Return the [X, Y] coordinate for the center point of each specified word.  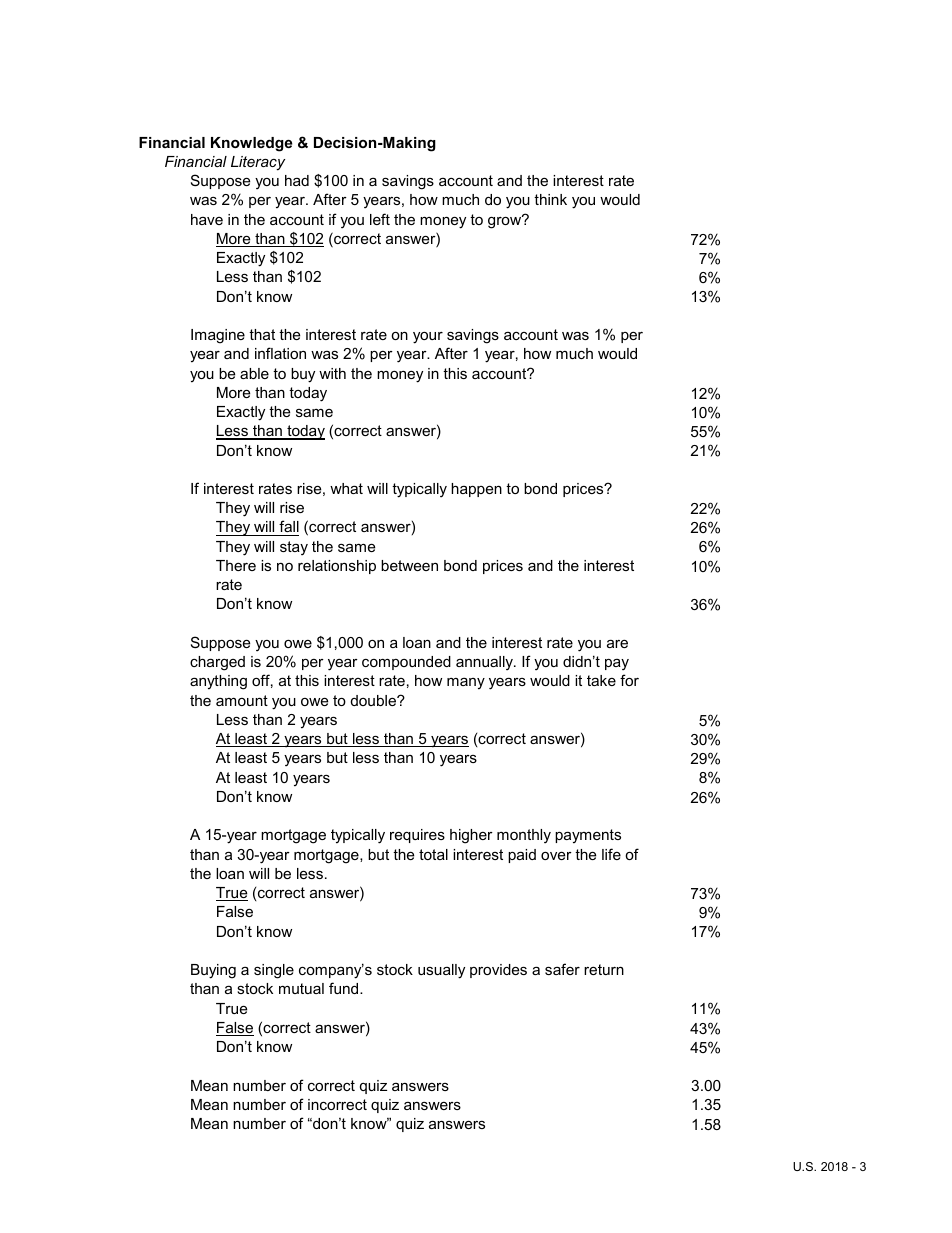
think [550, 199]
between [409, 565]
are [617, 643]
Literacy [258, 163]
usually [441, 971]
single [274, 971]
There [236, 565]
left [380, 219]
